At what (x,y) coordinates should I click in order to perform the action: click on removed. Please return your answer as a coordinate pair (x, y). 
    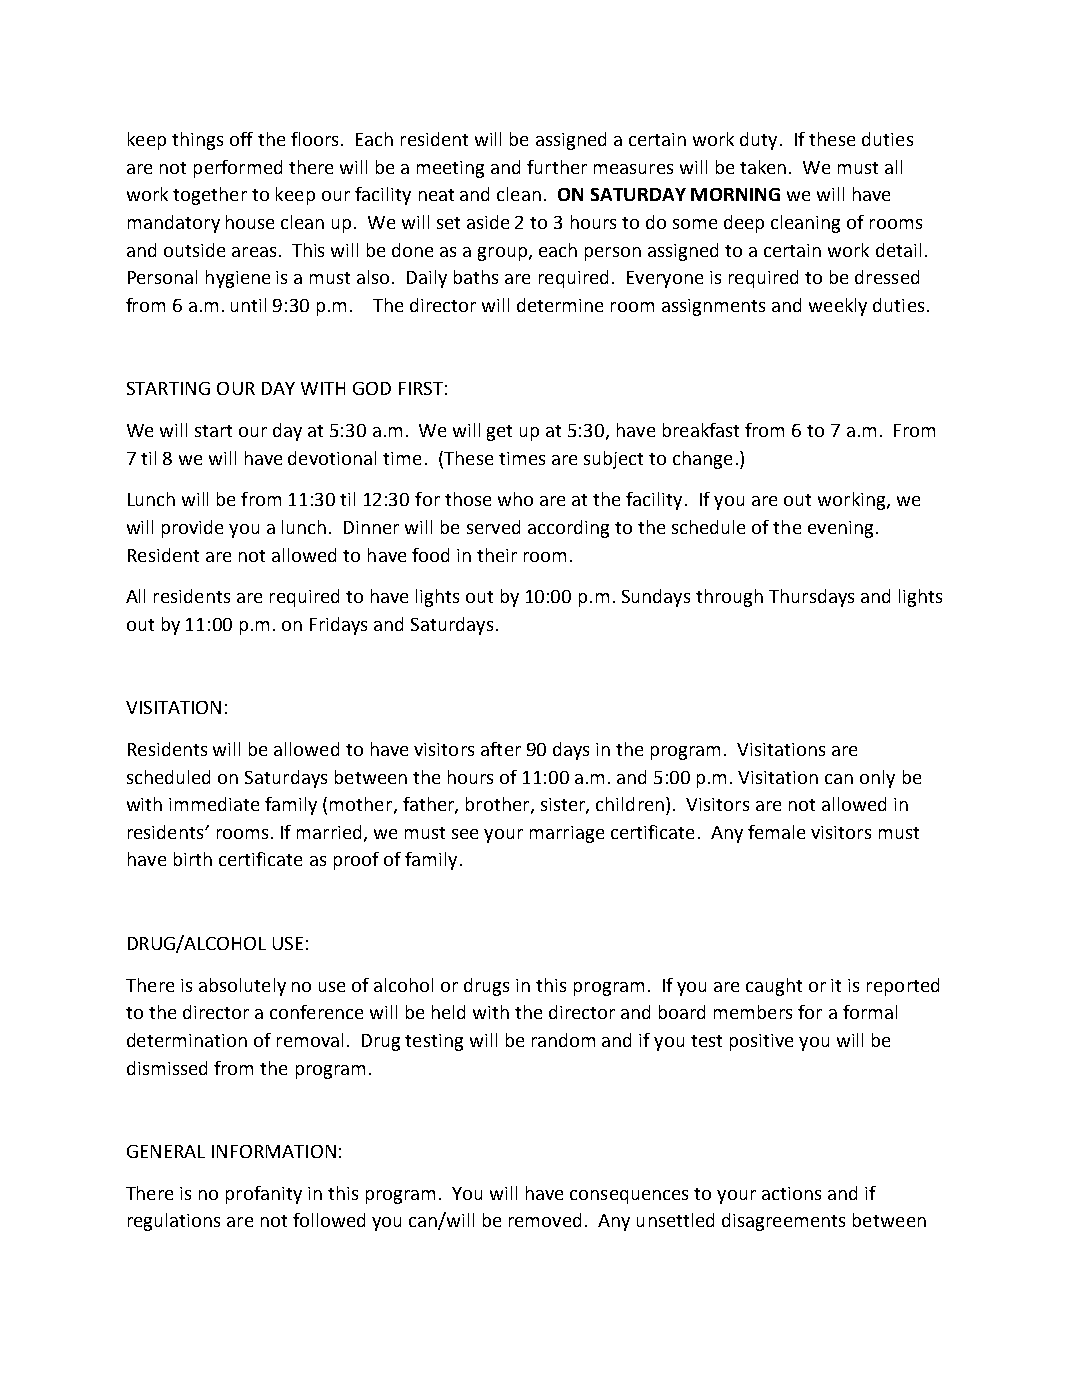
    Looking at the image, I should click on (545, 1220).
